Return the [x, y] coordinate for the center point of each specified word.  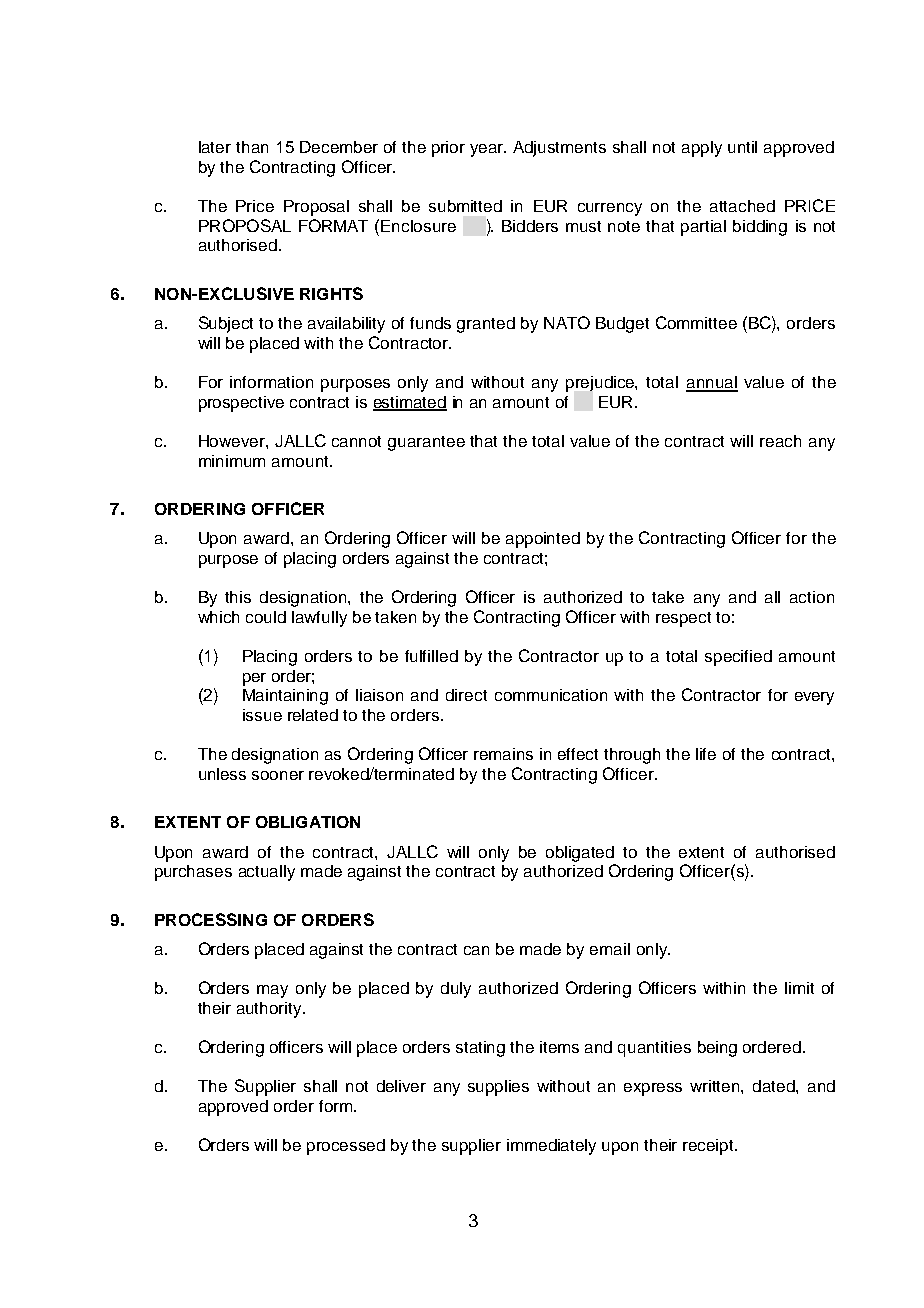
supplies [498, 1088]
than [252, 147]
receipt [709, 1147]
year [488, 150]
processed [346, 1147]
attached [742, 206]
